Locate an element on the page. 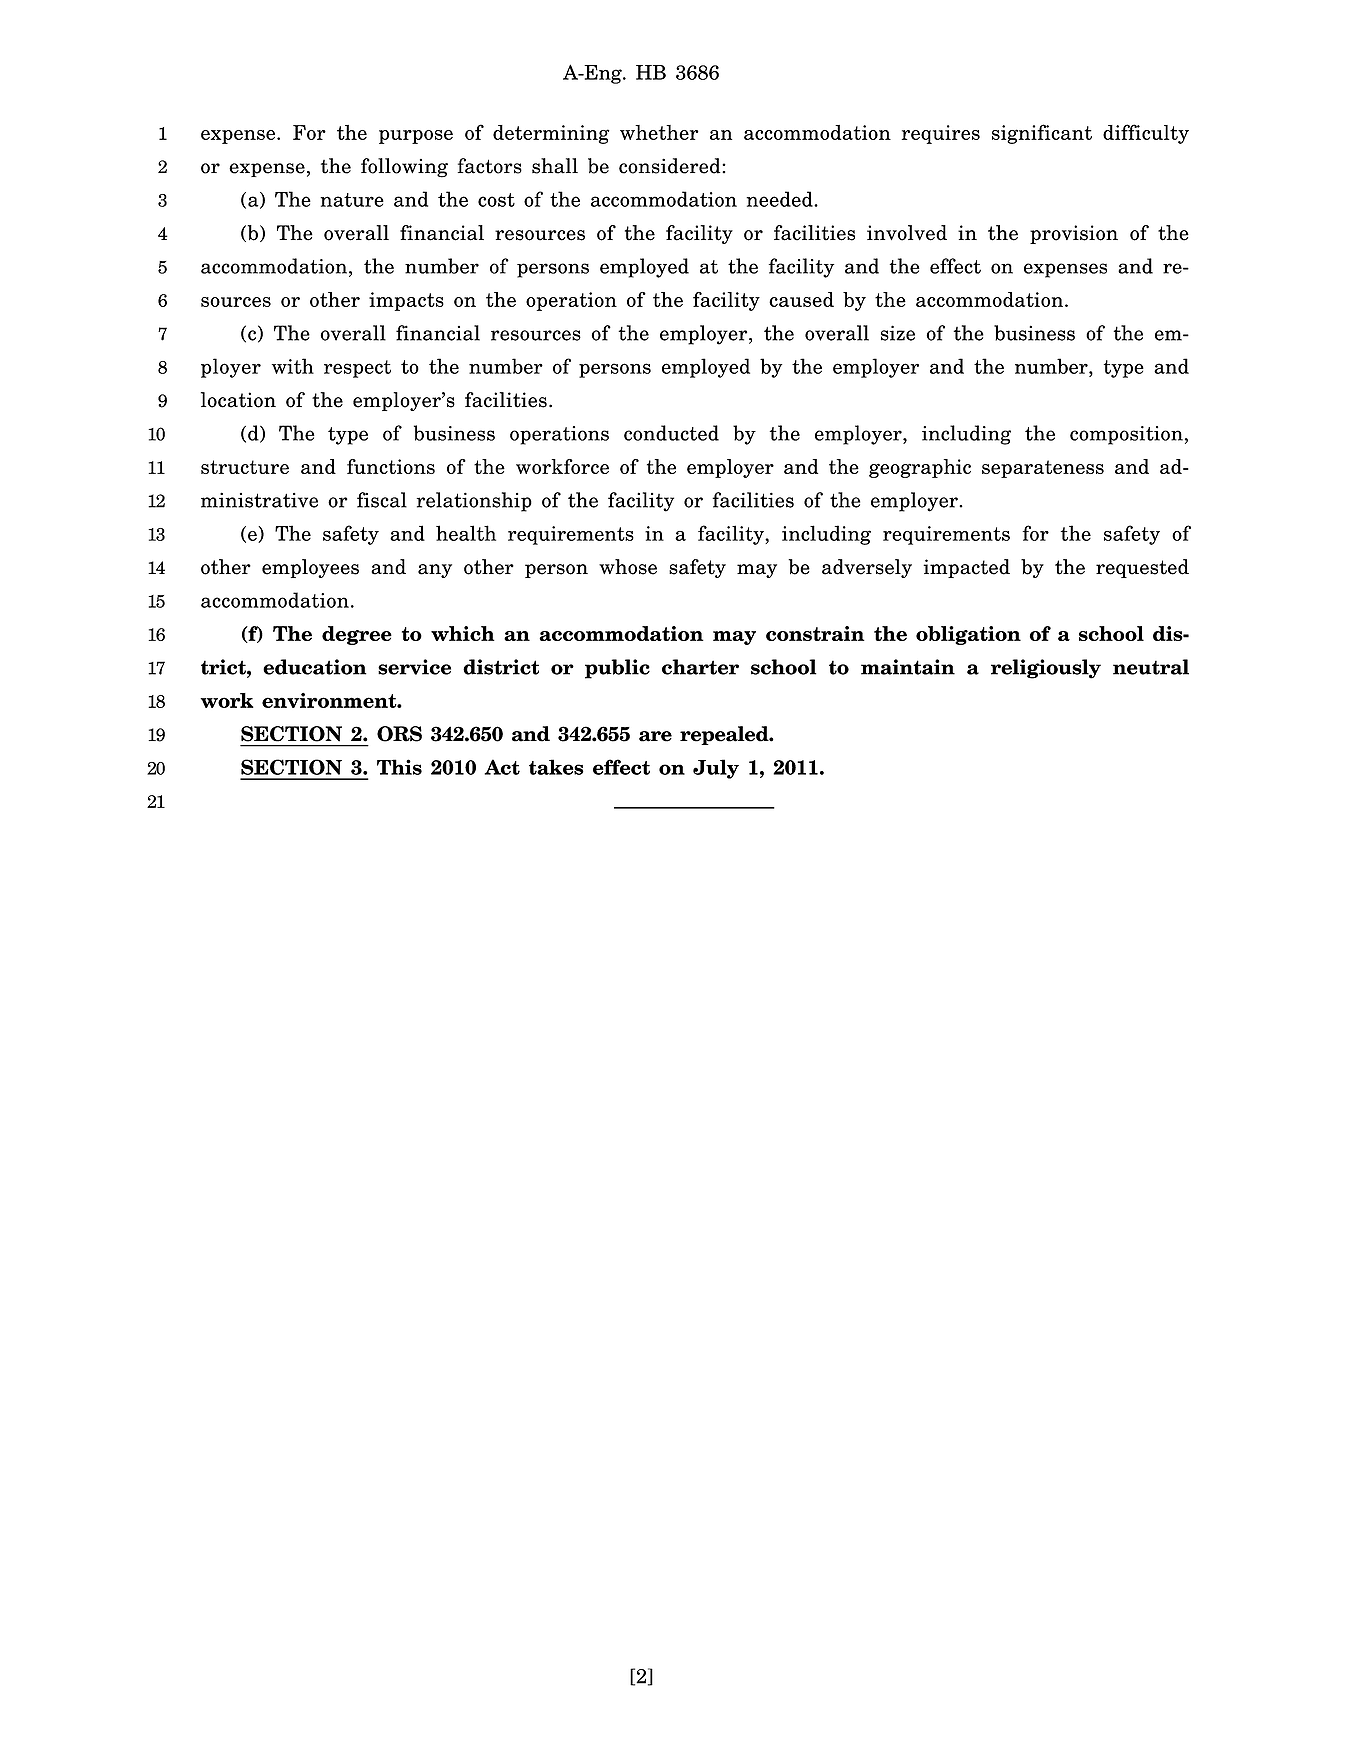 The height and width of the page is (1764, 1363). impacts is located at coordinates (406, 301).
